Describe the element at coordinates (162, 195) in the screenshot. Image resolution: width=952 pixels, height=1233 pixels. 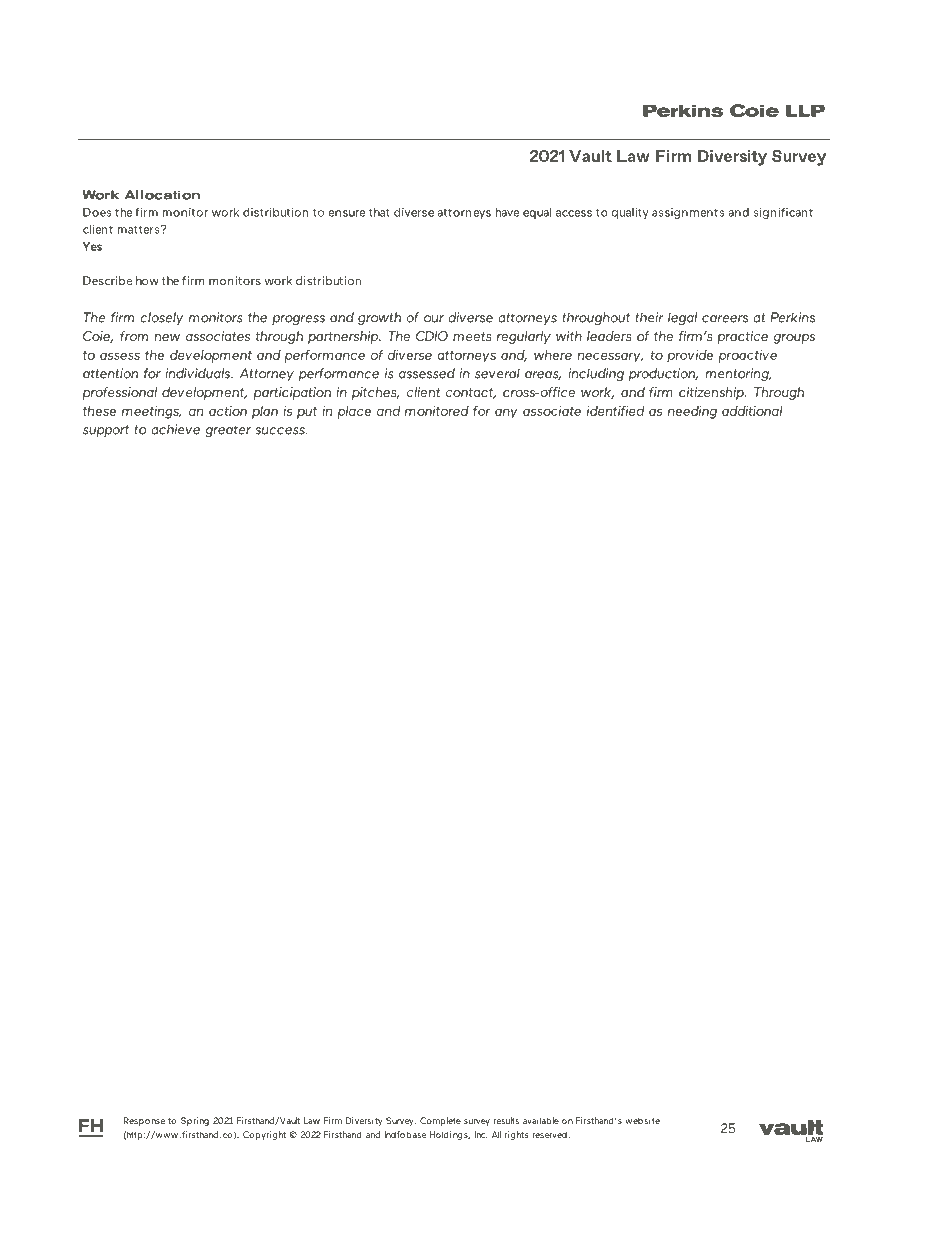
I see `Allocation` at that location.
